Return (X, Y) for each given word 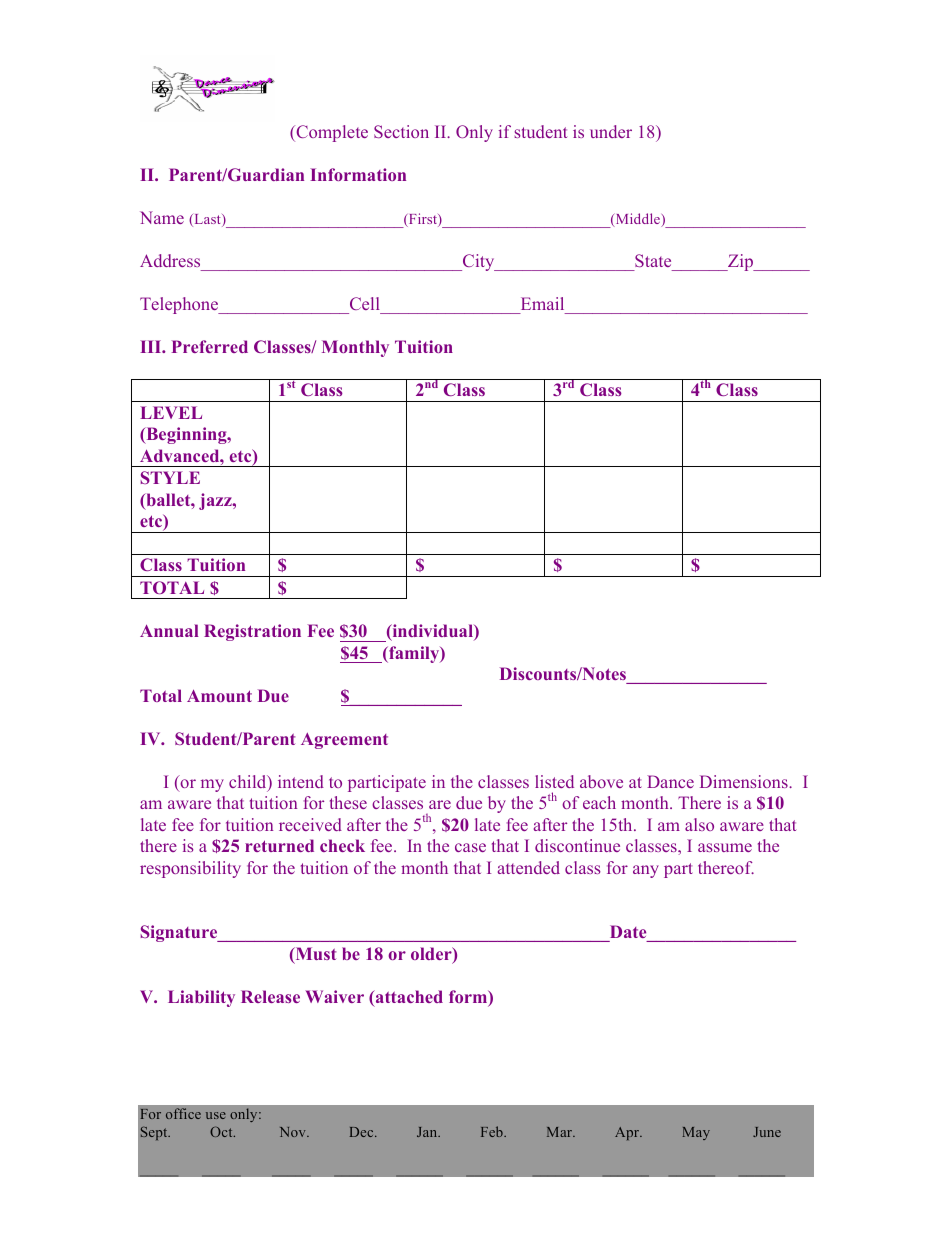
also (699, 824)
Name (162, 217)
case (470, 847)
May (696, 1133)
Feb (493, 1131)
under (611, 131)
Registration (252, 632)
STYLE (170, 477)
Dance (670, 781)
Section (401, 131)
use (216, 1115)
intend (301, 781)
